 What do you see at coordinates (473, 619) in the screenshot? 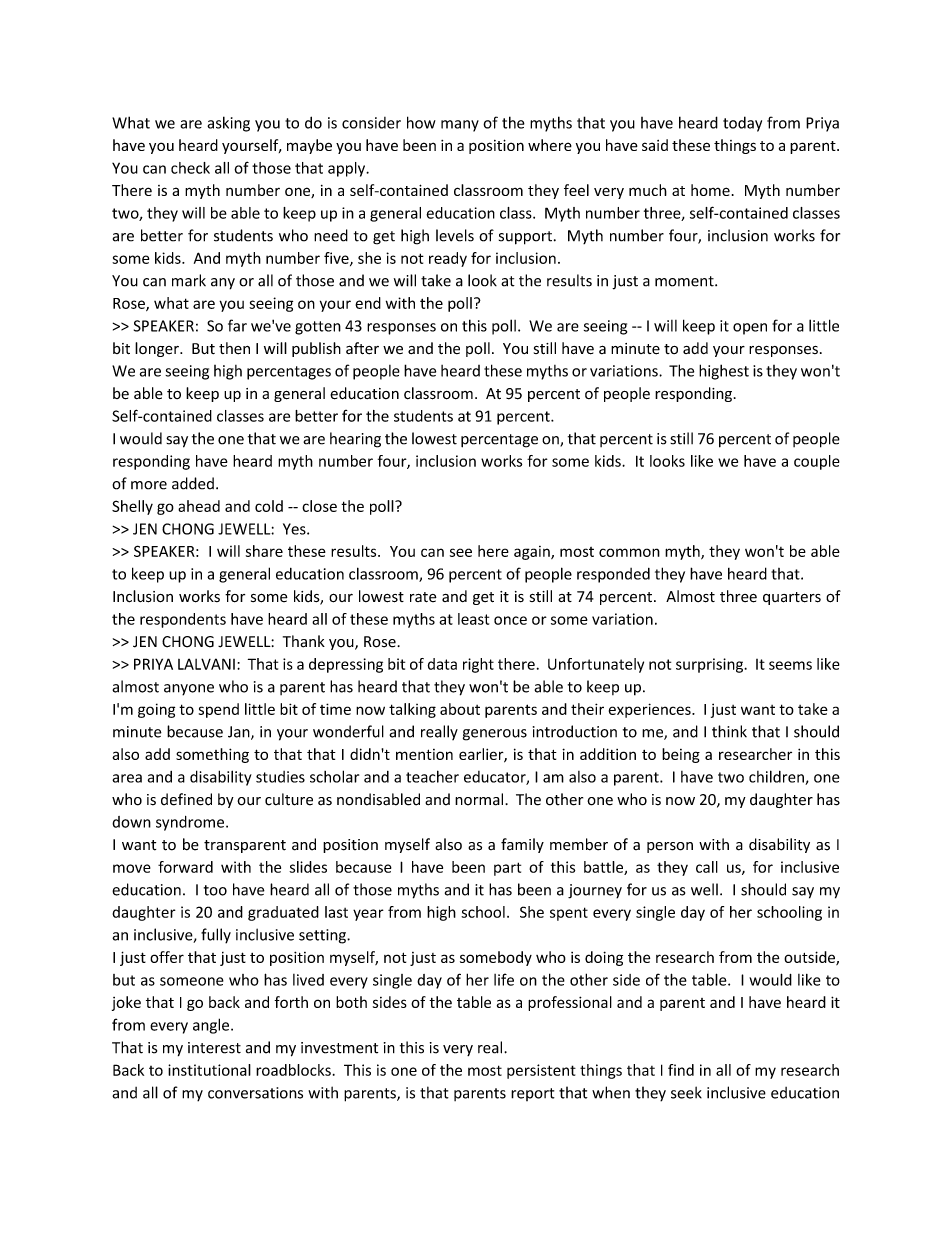
I see `least` at bounding box center [473, 619].
